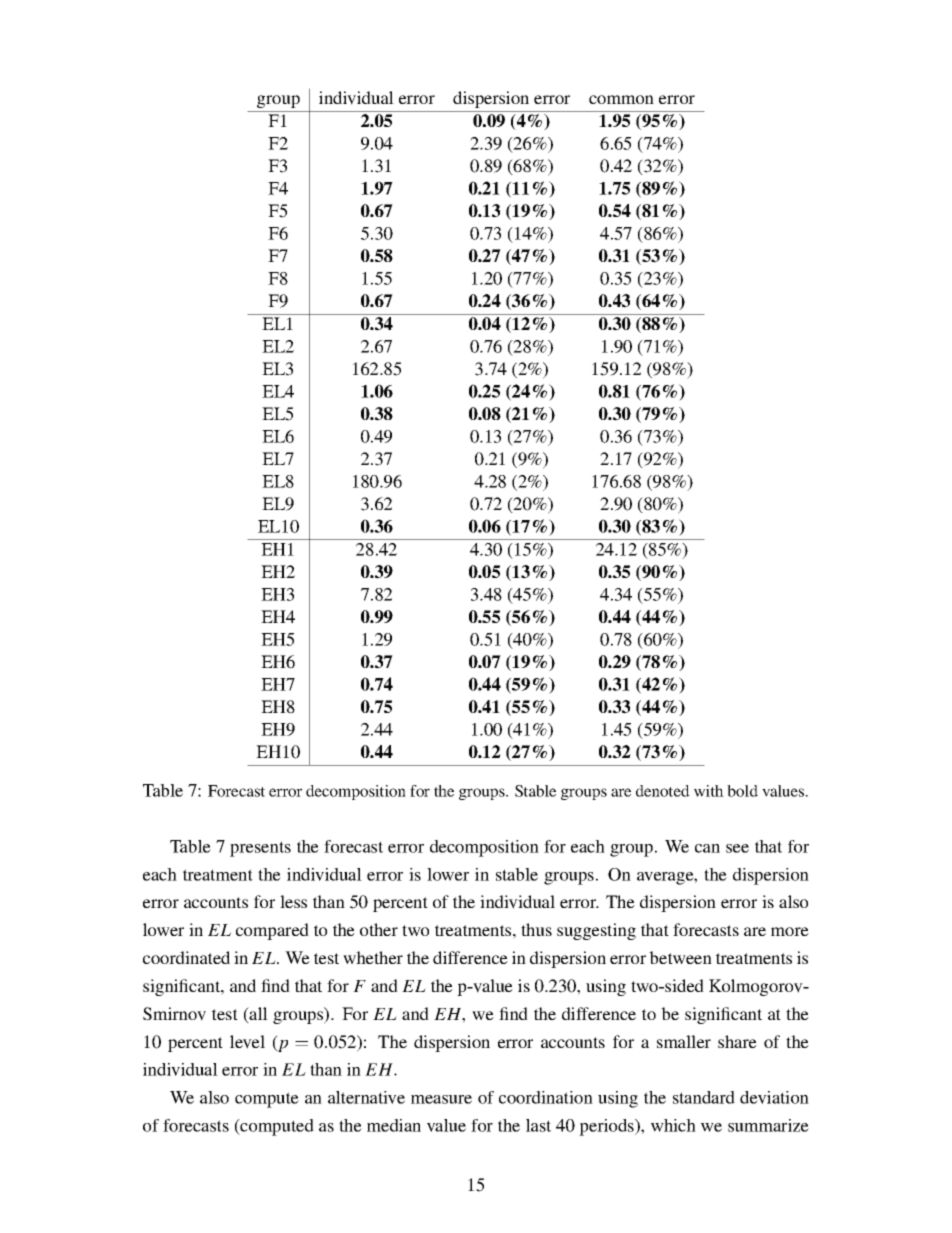 The height and width of the page is (1233, 952). I want to click on other, so click(379, 929).
